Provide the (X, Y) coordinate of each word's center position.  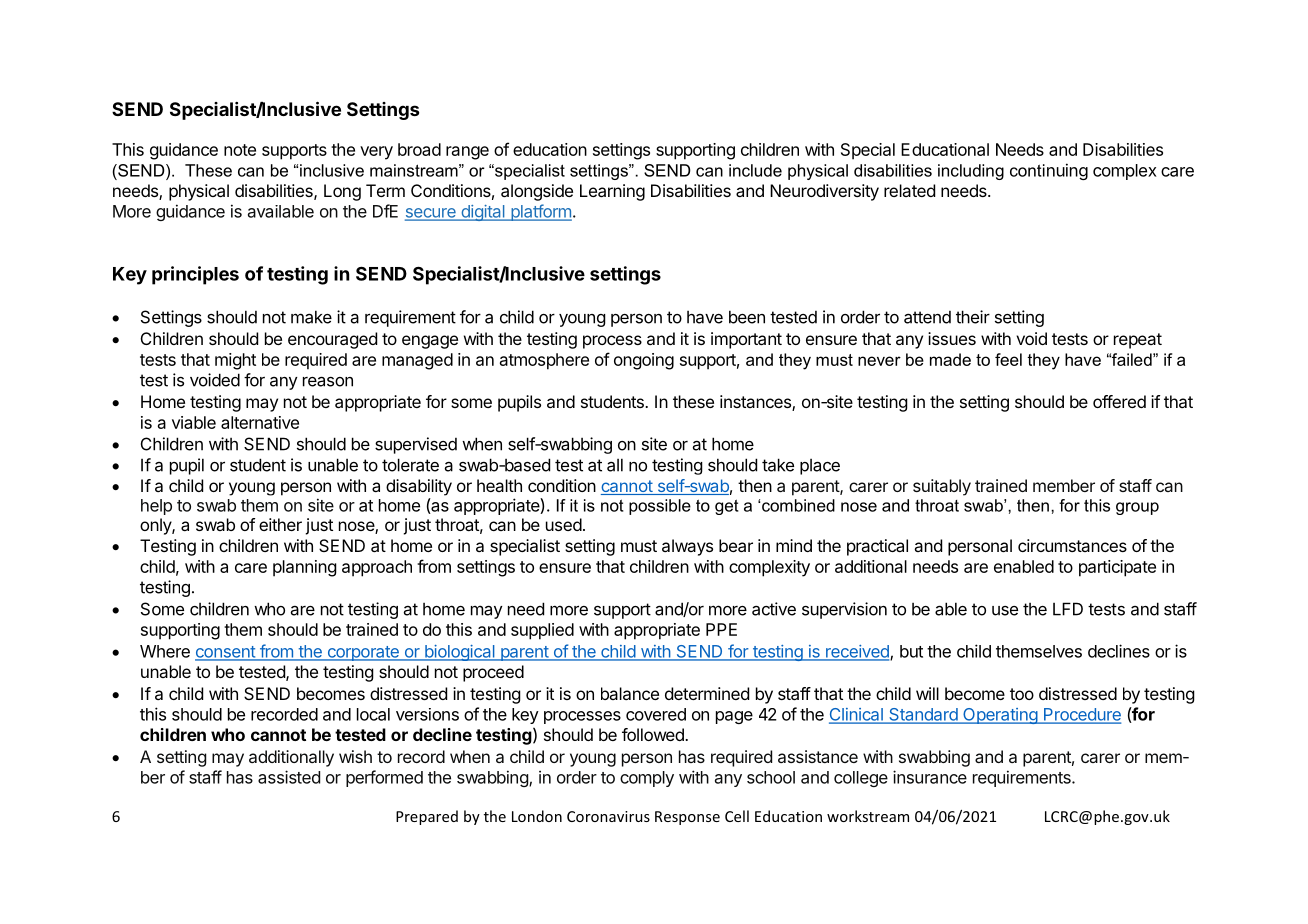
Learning (612, 192)
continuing (1049, 171)
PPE (721, 629)
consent (226, 653)
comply (647, 779)
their (973, 317)
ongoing (644, 361)
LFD (1068, 609)
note (240, 150)
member (1064, 485)
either (280, 524)
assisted (289, 777)
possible (660, 507)
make (311, 317)
